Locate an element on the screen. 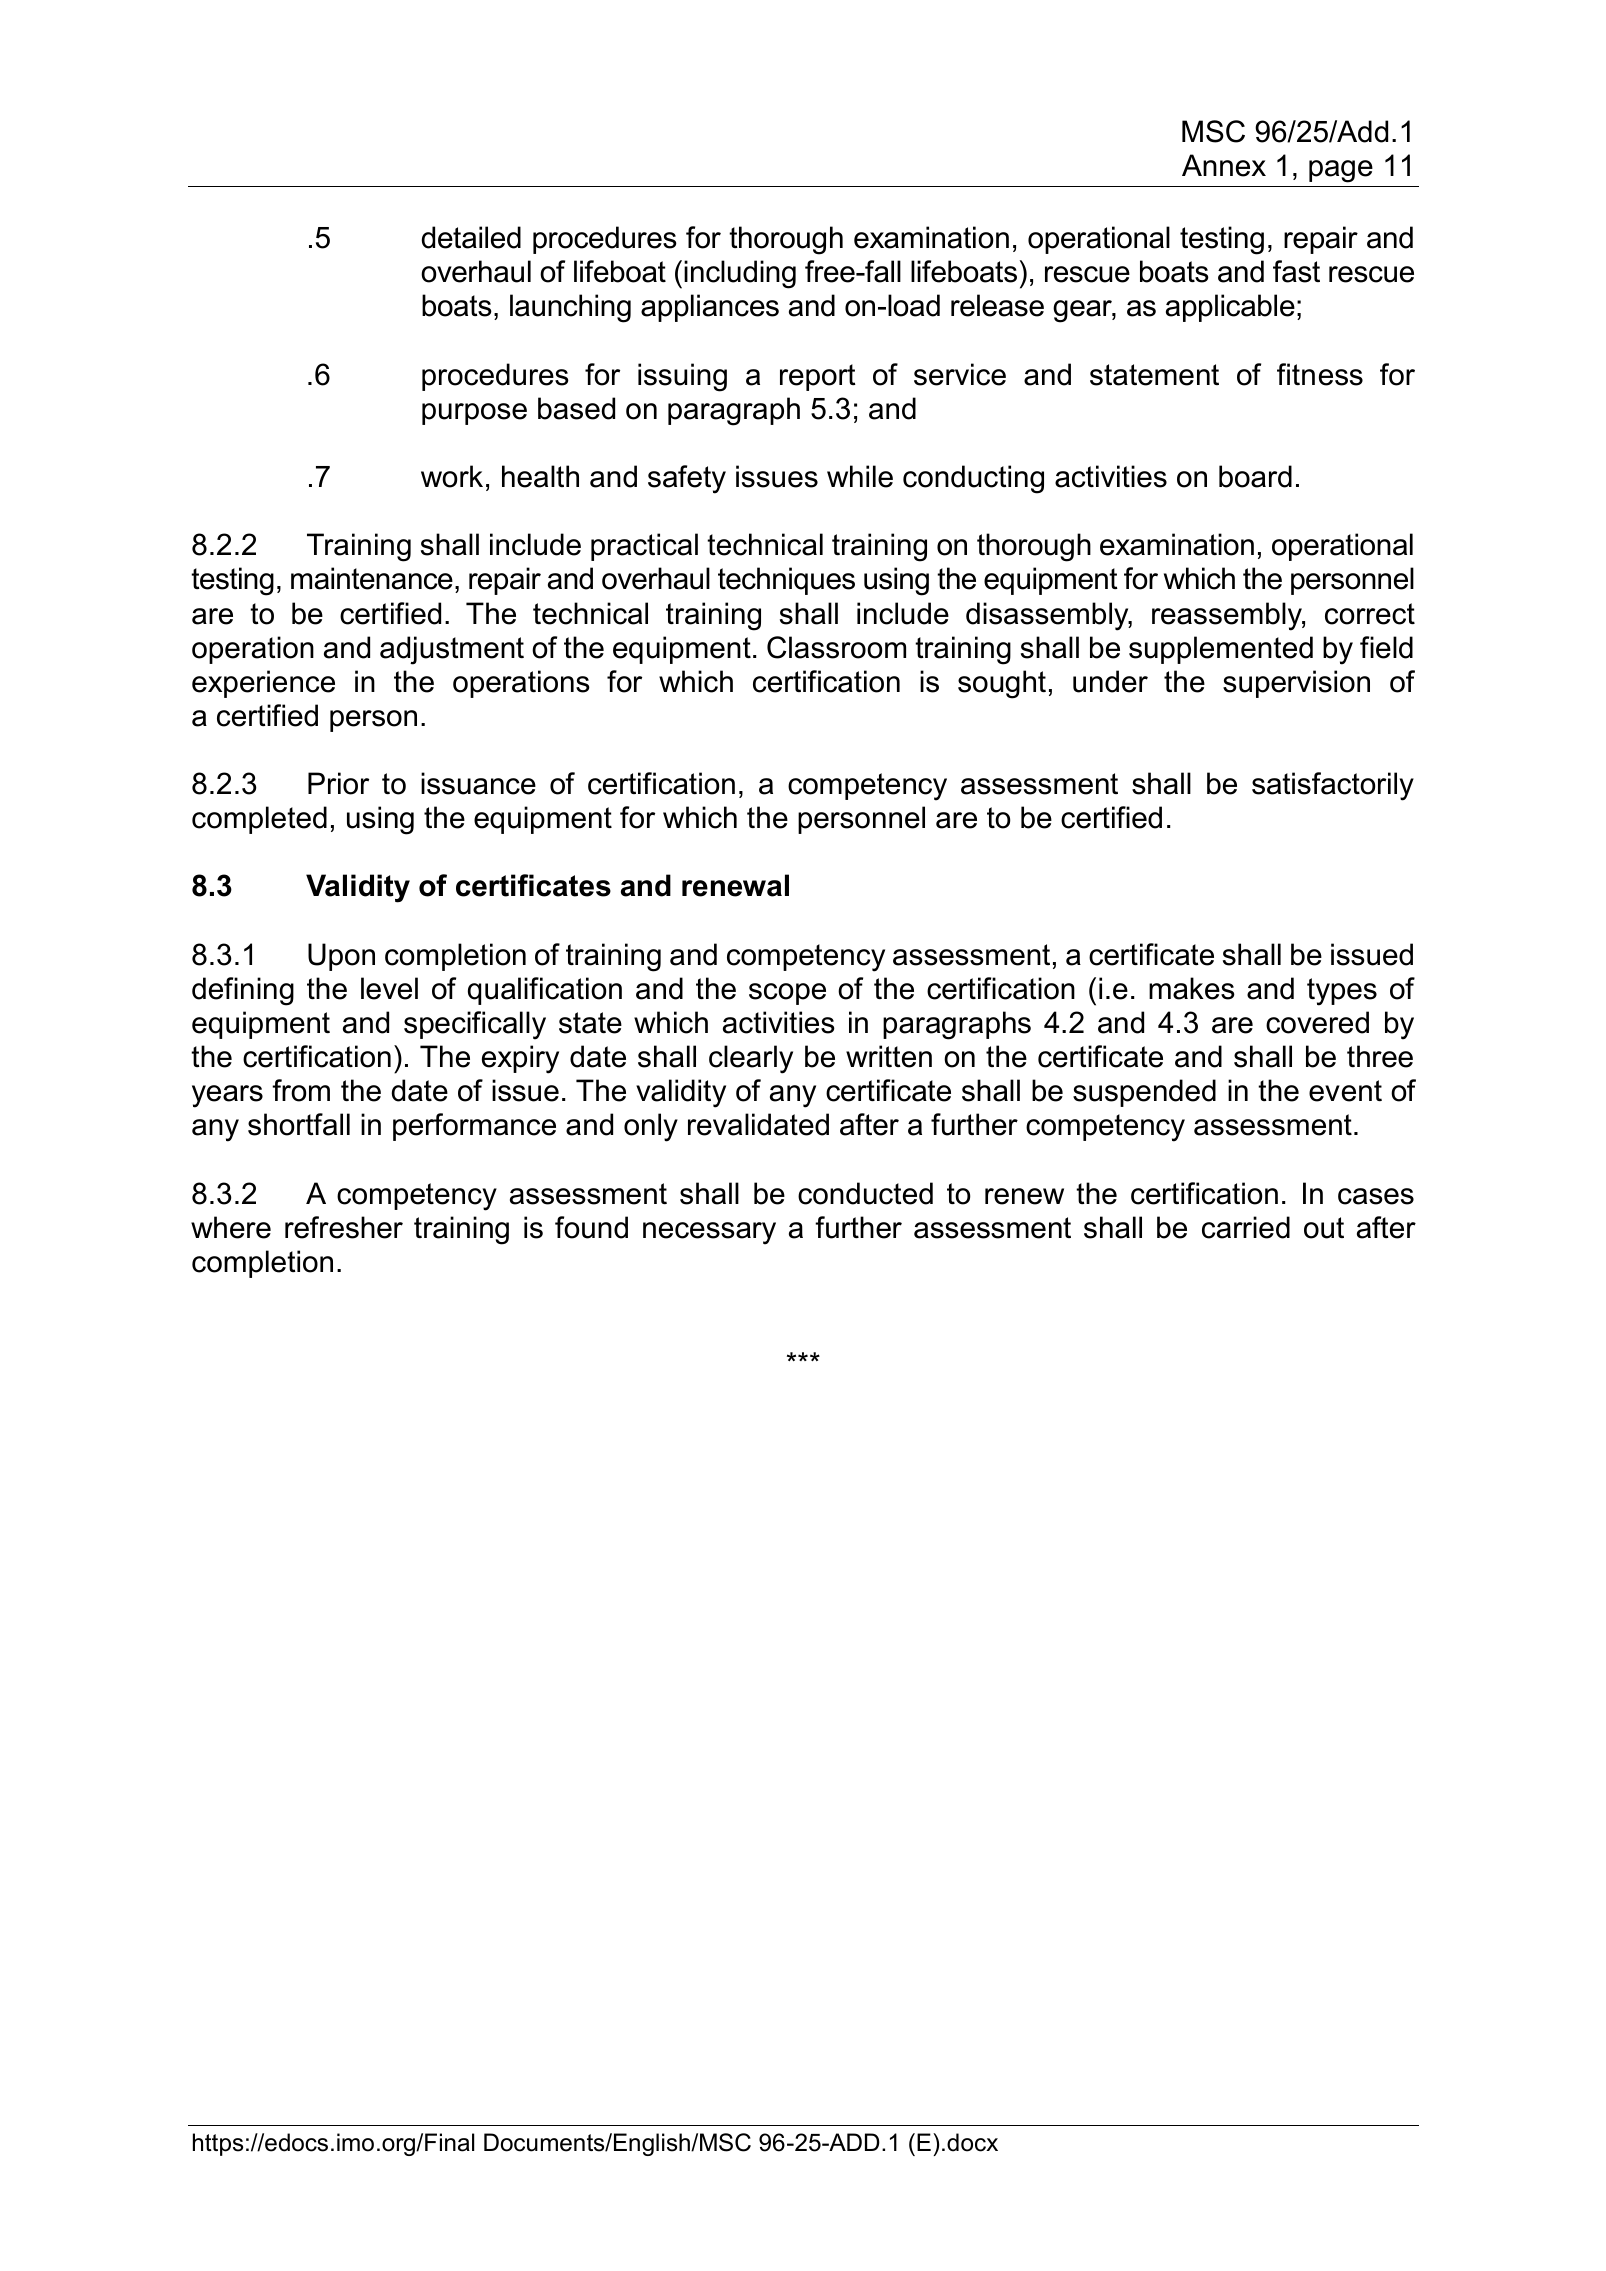  including is located at coordinates (740, 274).
